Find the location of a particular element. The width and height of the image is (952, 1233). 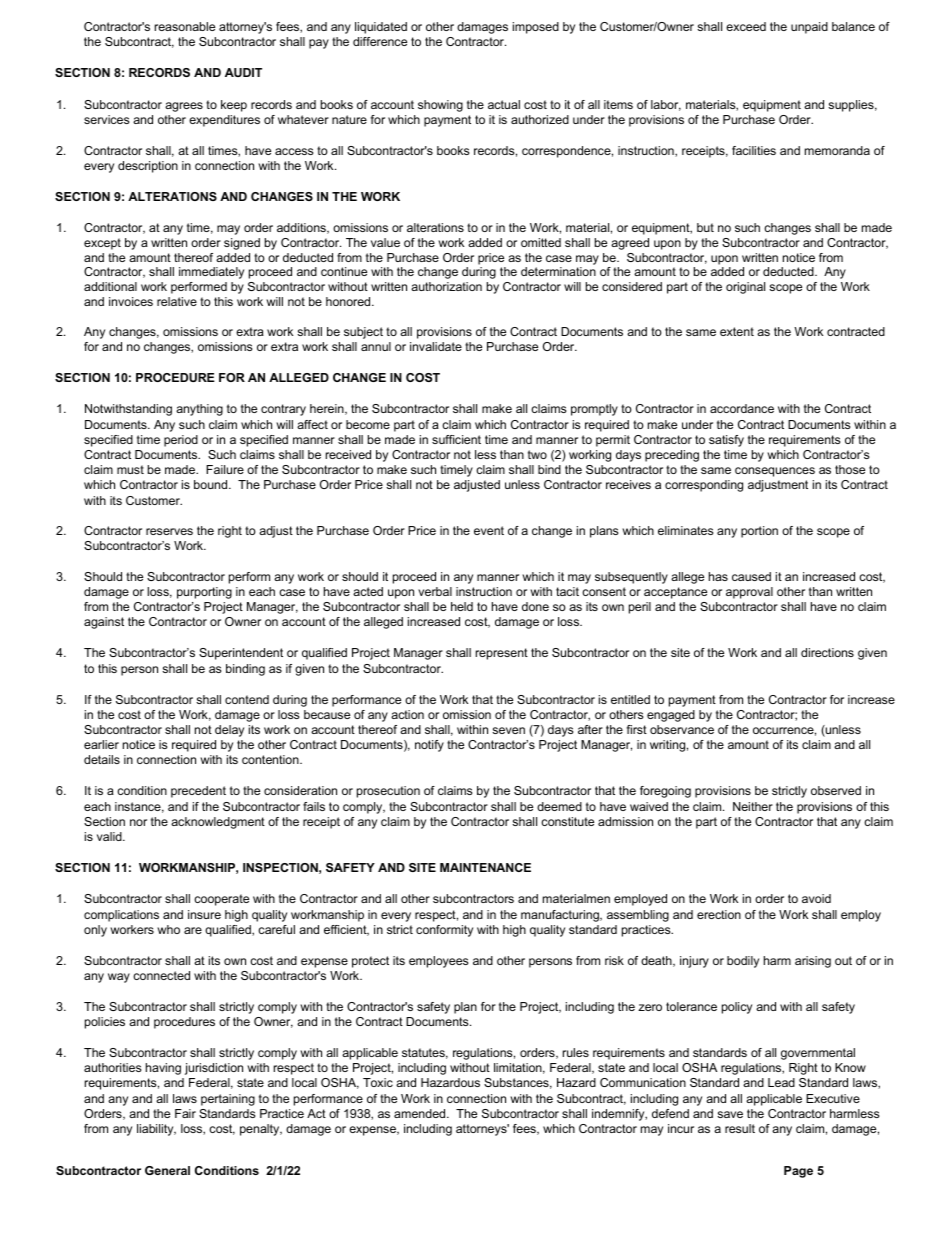

reasonable is located at coordinates (185, 26).
